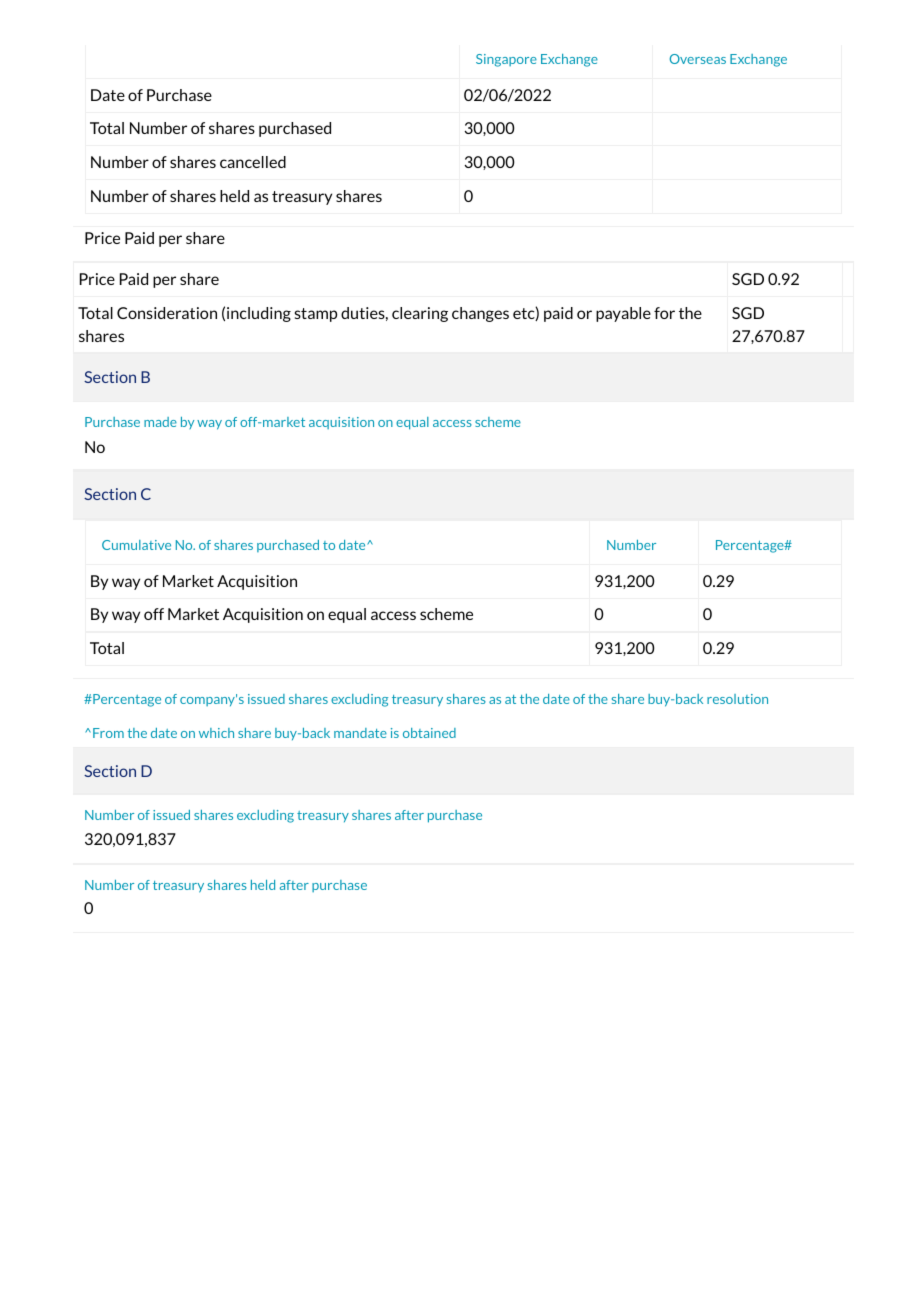 This screenshot has height=1308, width=924. Describe the element at coordinates (216, 733) in the screenshot. I see `which` at that location.
